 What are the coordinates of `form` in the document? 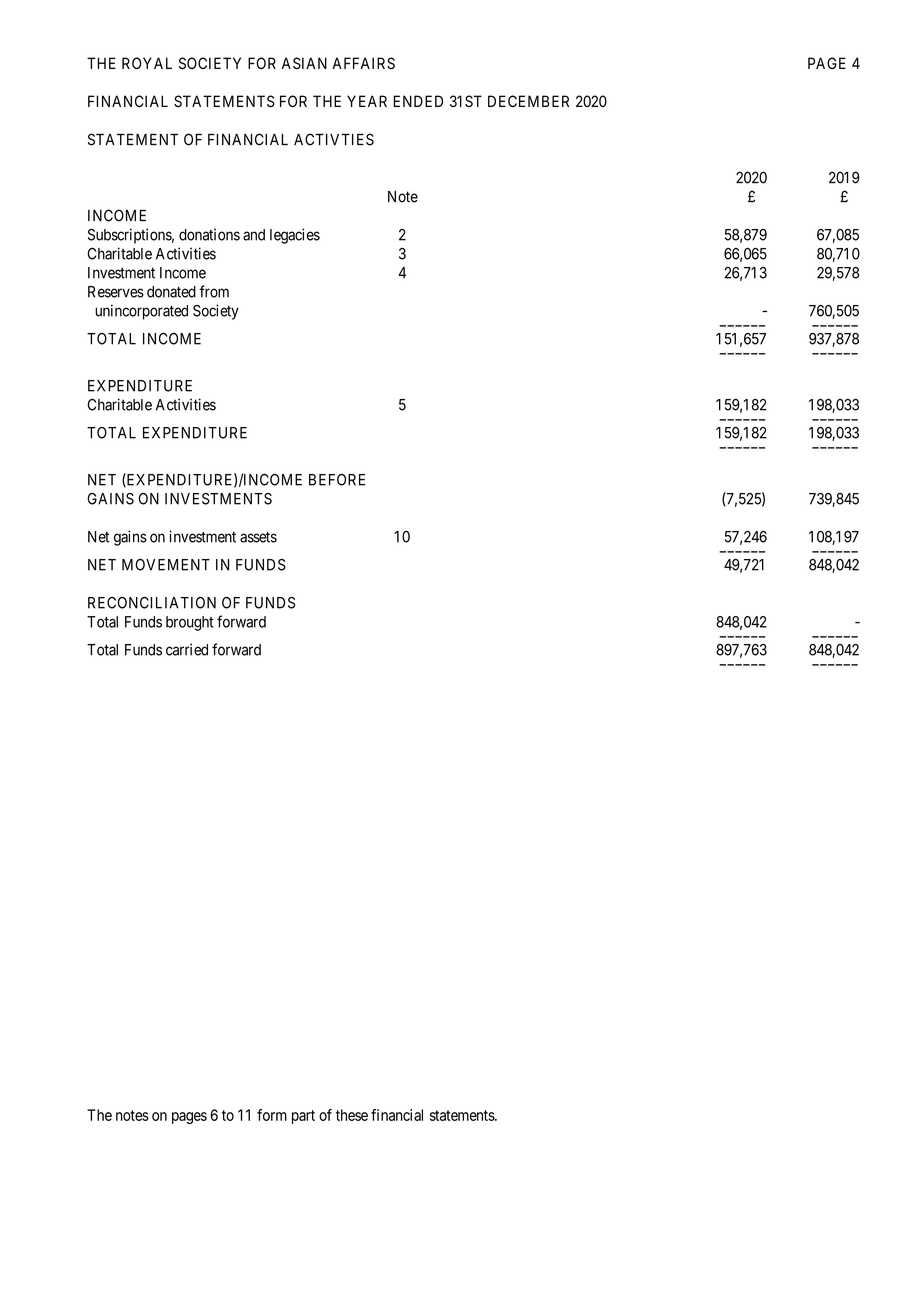 It's located at (272, 1115).
